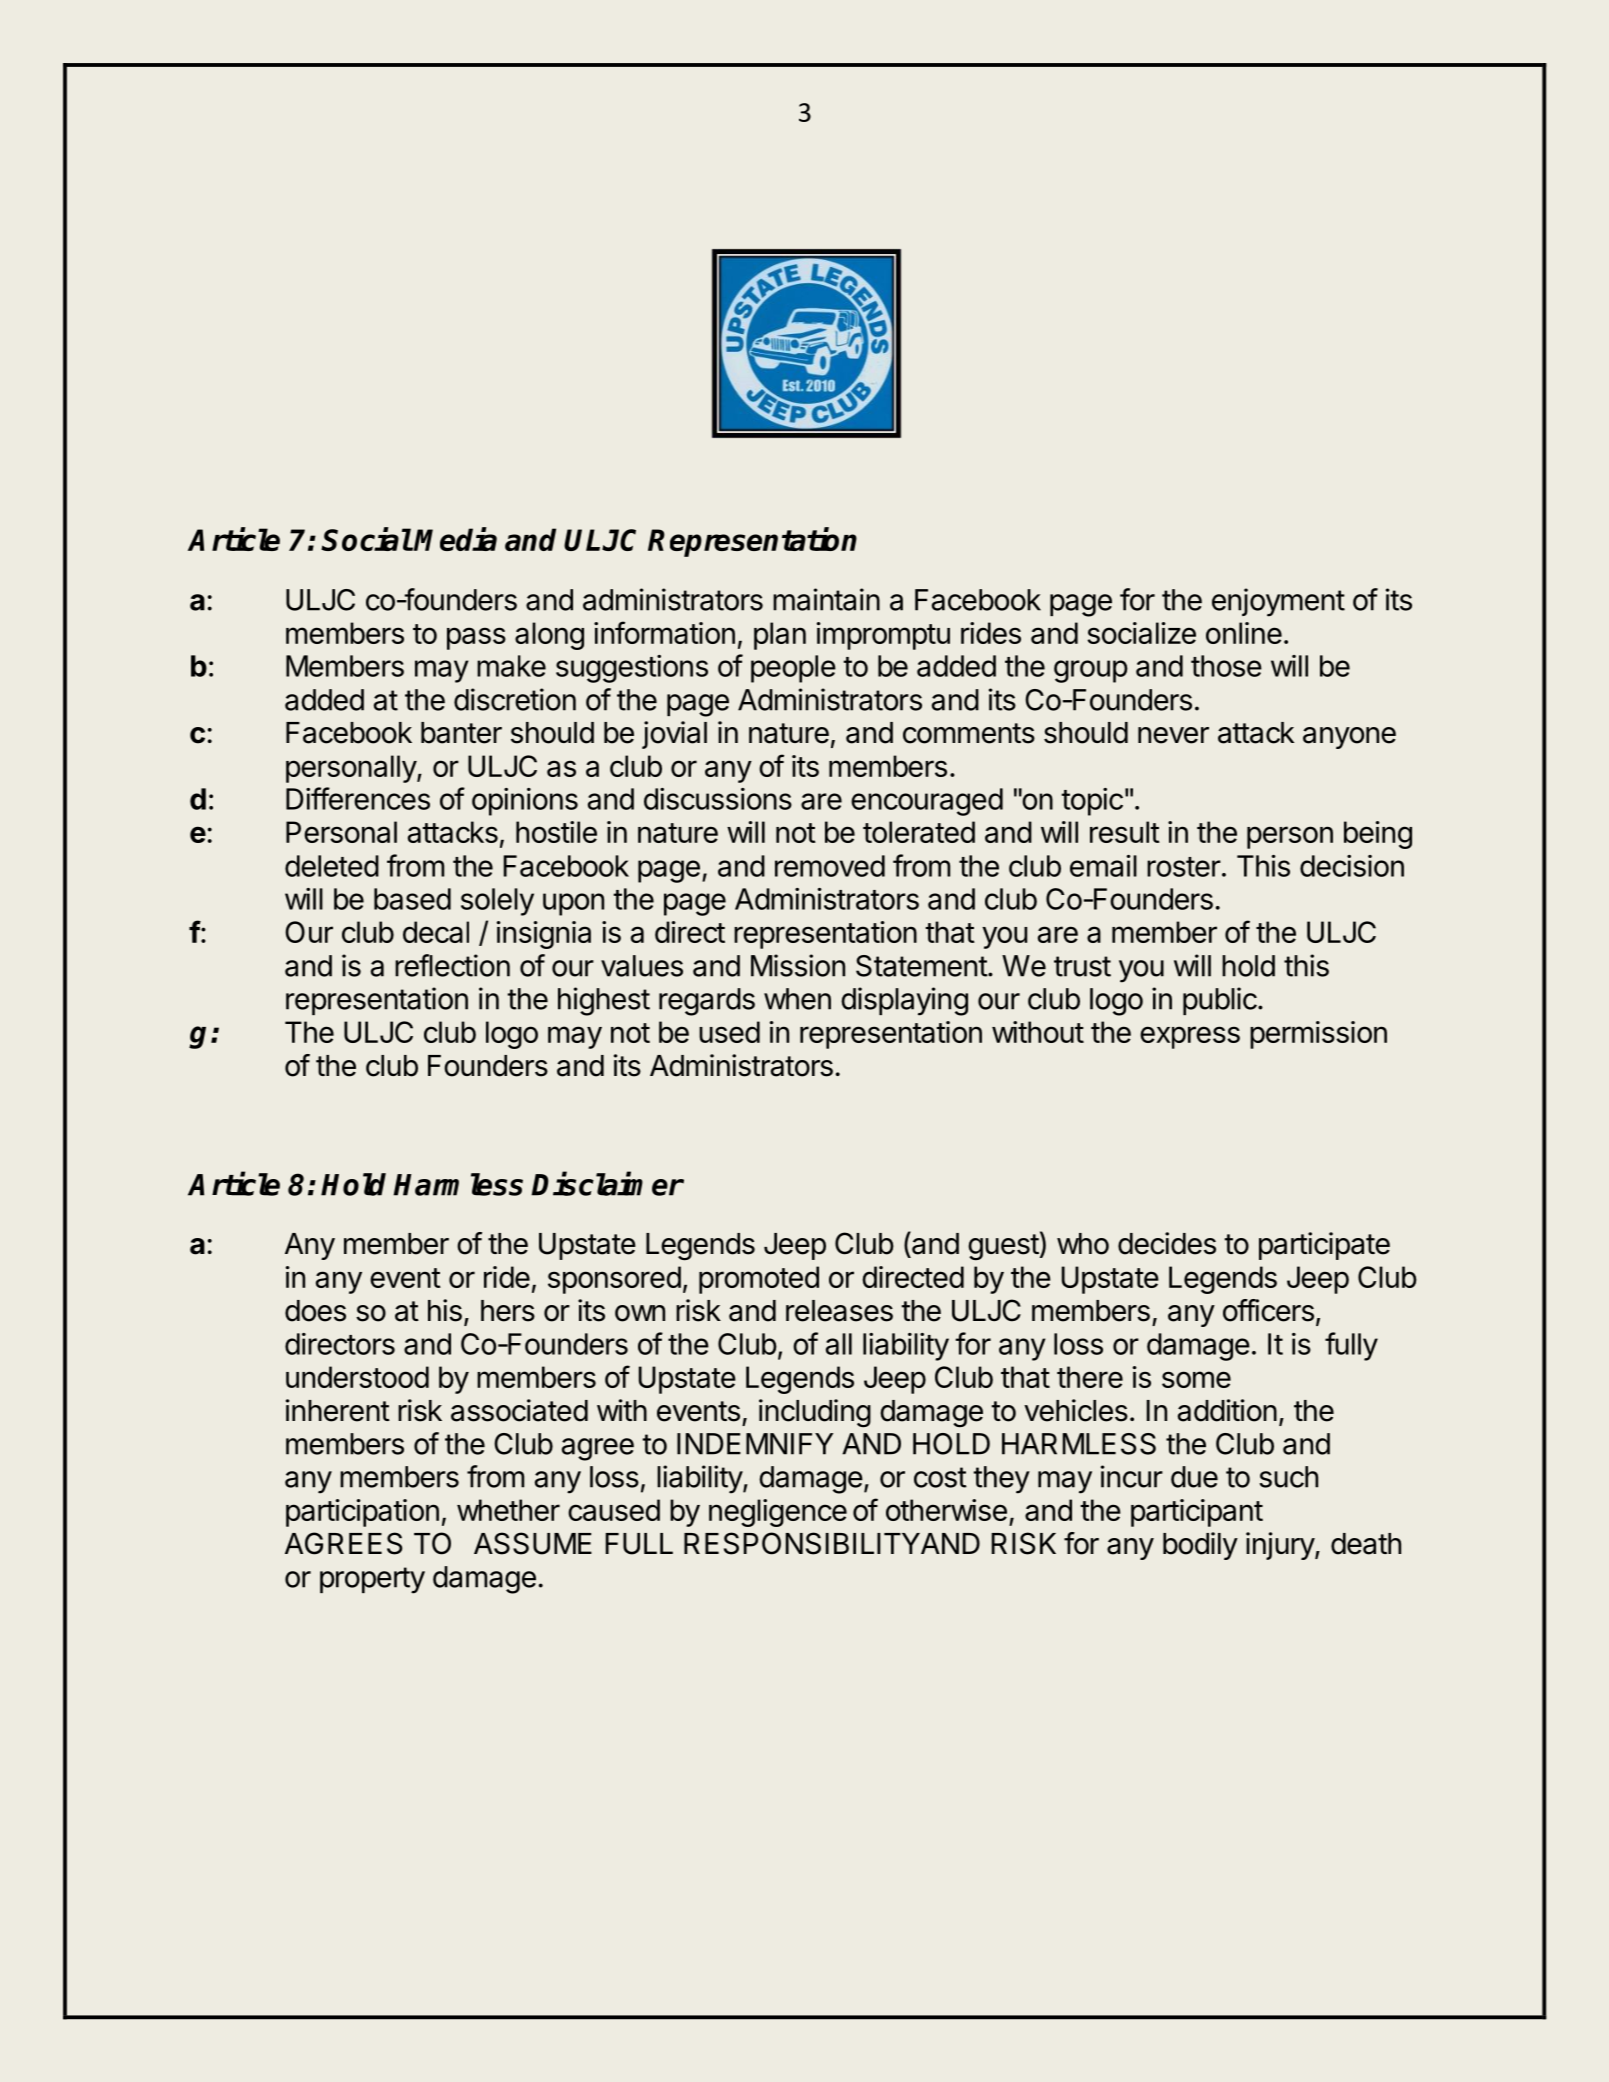 The width and height of the screenshot is (1609, 2082). I want to click on displaying, so click(904, 1001).
